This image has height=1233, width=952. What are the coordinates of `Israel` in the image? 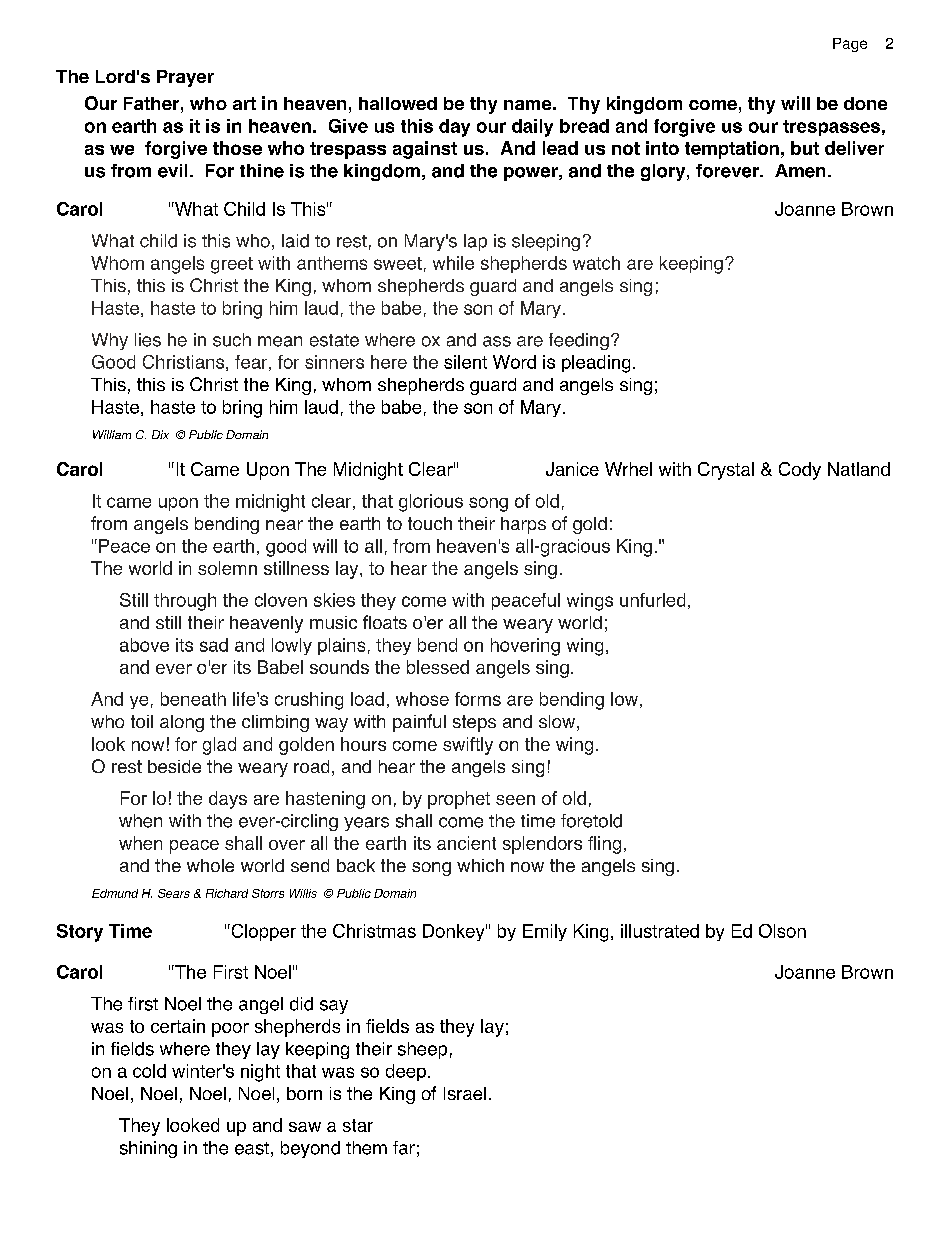 It's located at (465, 1093).
